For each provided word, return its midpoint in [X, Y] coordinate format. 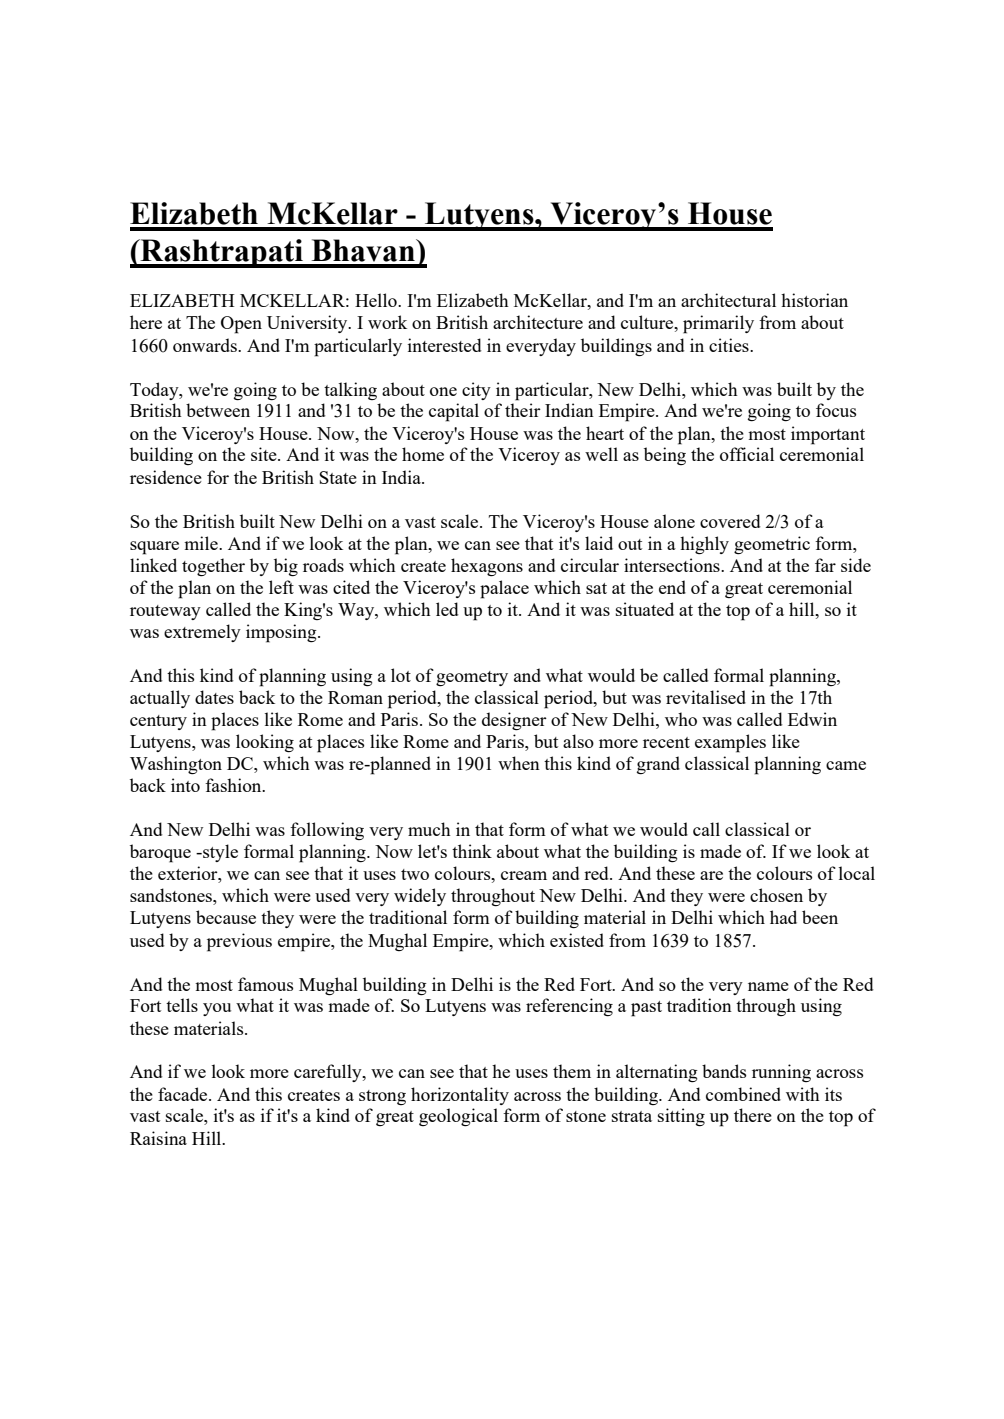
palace [504, 589]
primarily [718, 324]
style [219, 853]
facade [184, 1094]
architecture [538, 322]
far [825, 565]
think [472, 851]
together [213, 567]
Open [241, 325]
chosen [776, 895]
